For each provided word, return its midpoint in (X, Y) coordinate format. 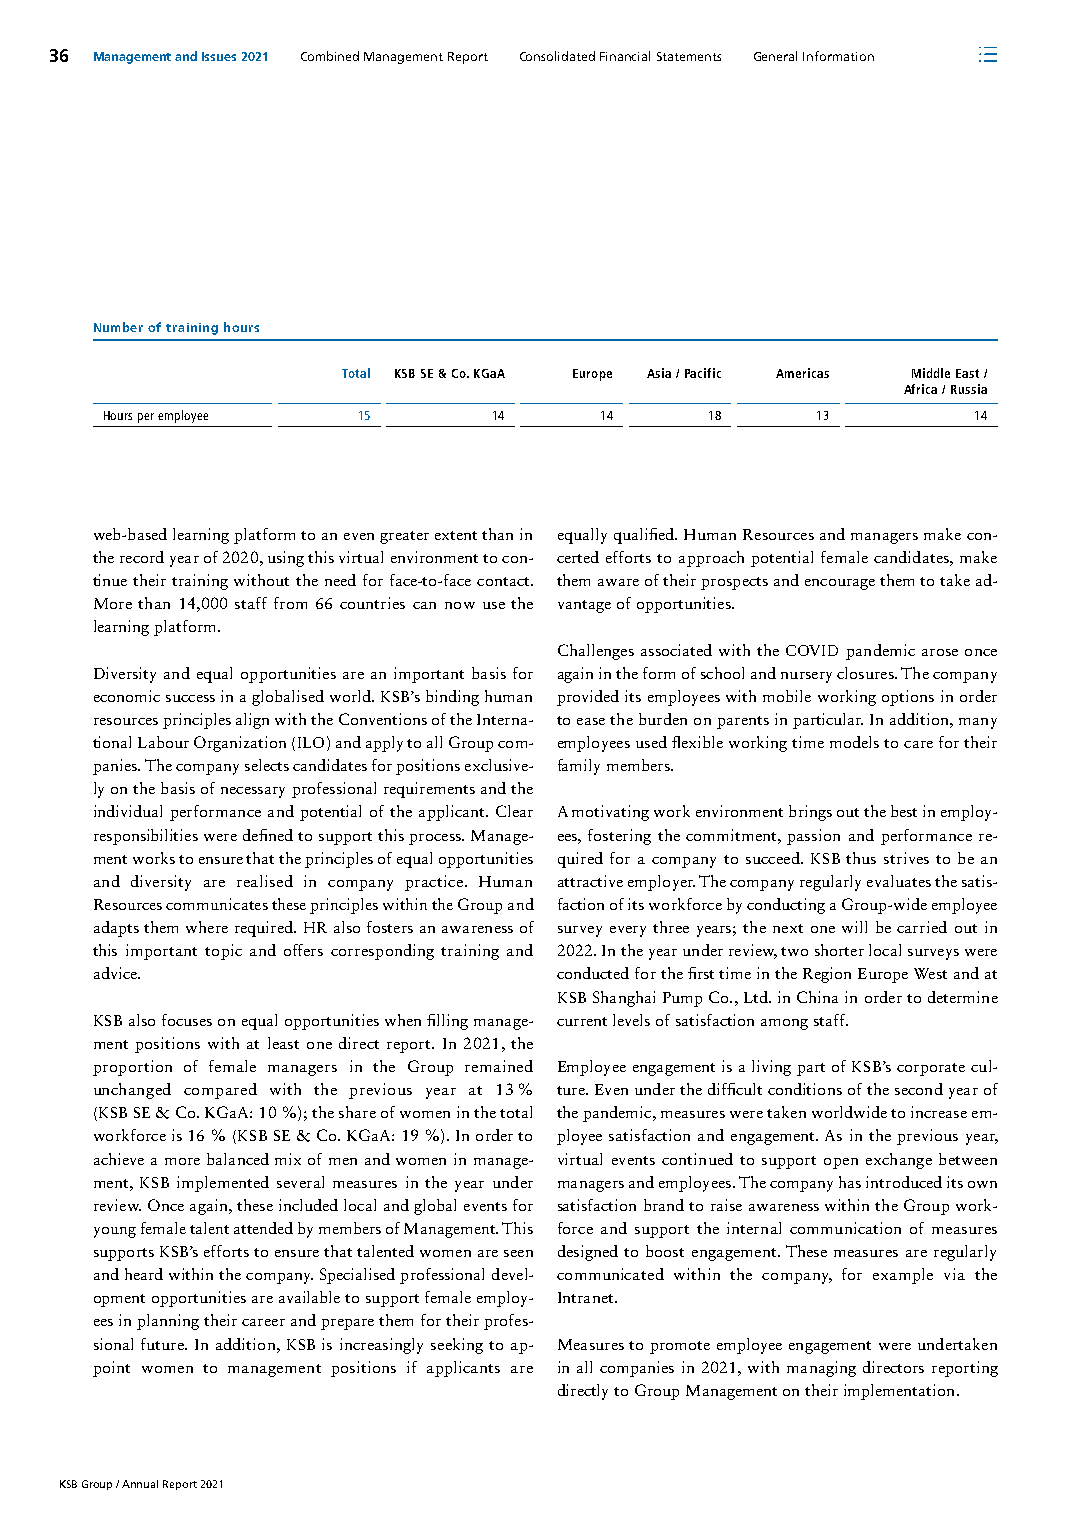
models (854, 742)
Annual (140, 1484)
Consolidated (557, 56)
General (775, 56)
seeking (457, 1346)
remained (499, 1066)
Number (118, 327)
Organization (240, 744)
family (579, 767)
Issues (219, 56)
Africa (920, 389)
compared (220, 1091)
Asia (659, 373)
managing (821, 1369)
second (919, 1089)
